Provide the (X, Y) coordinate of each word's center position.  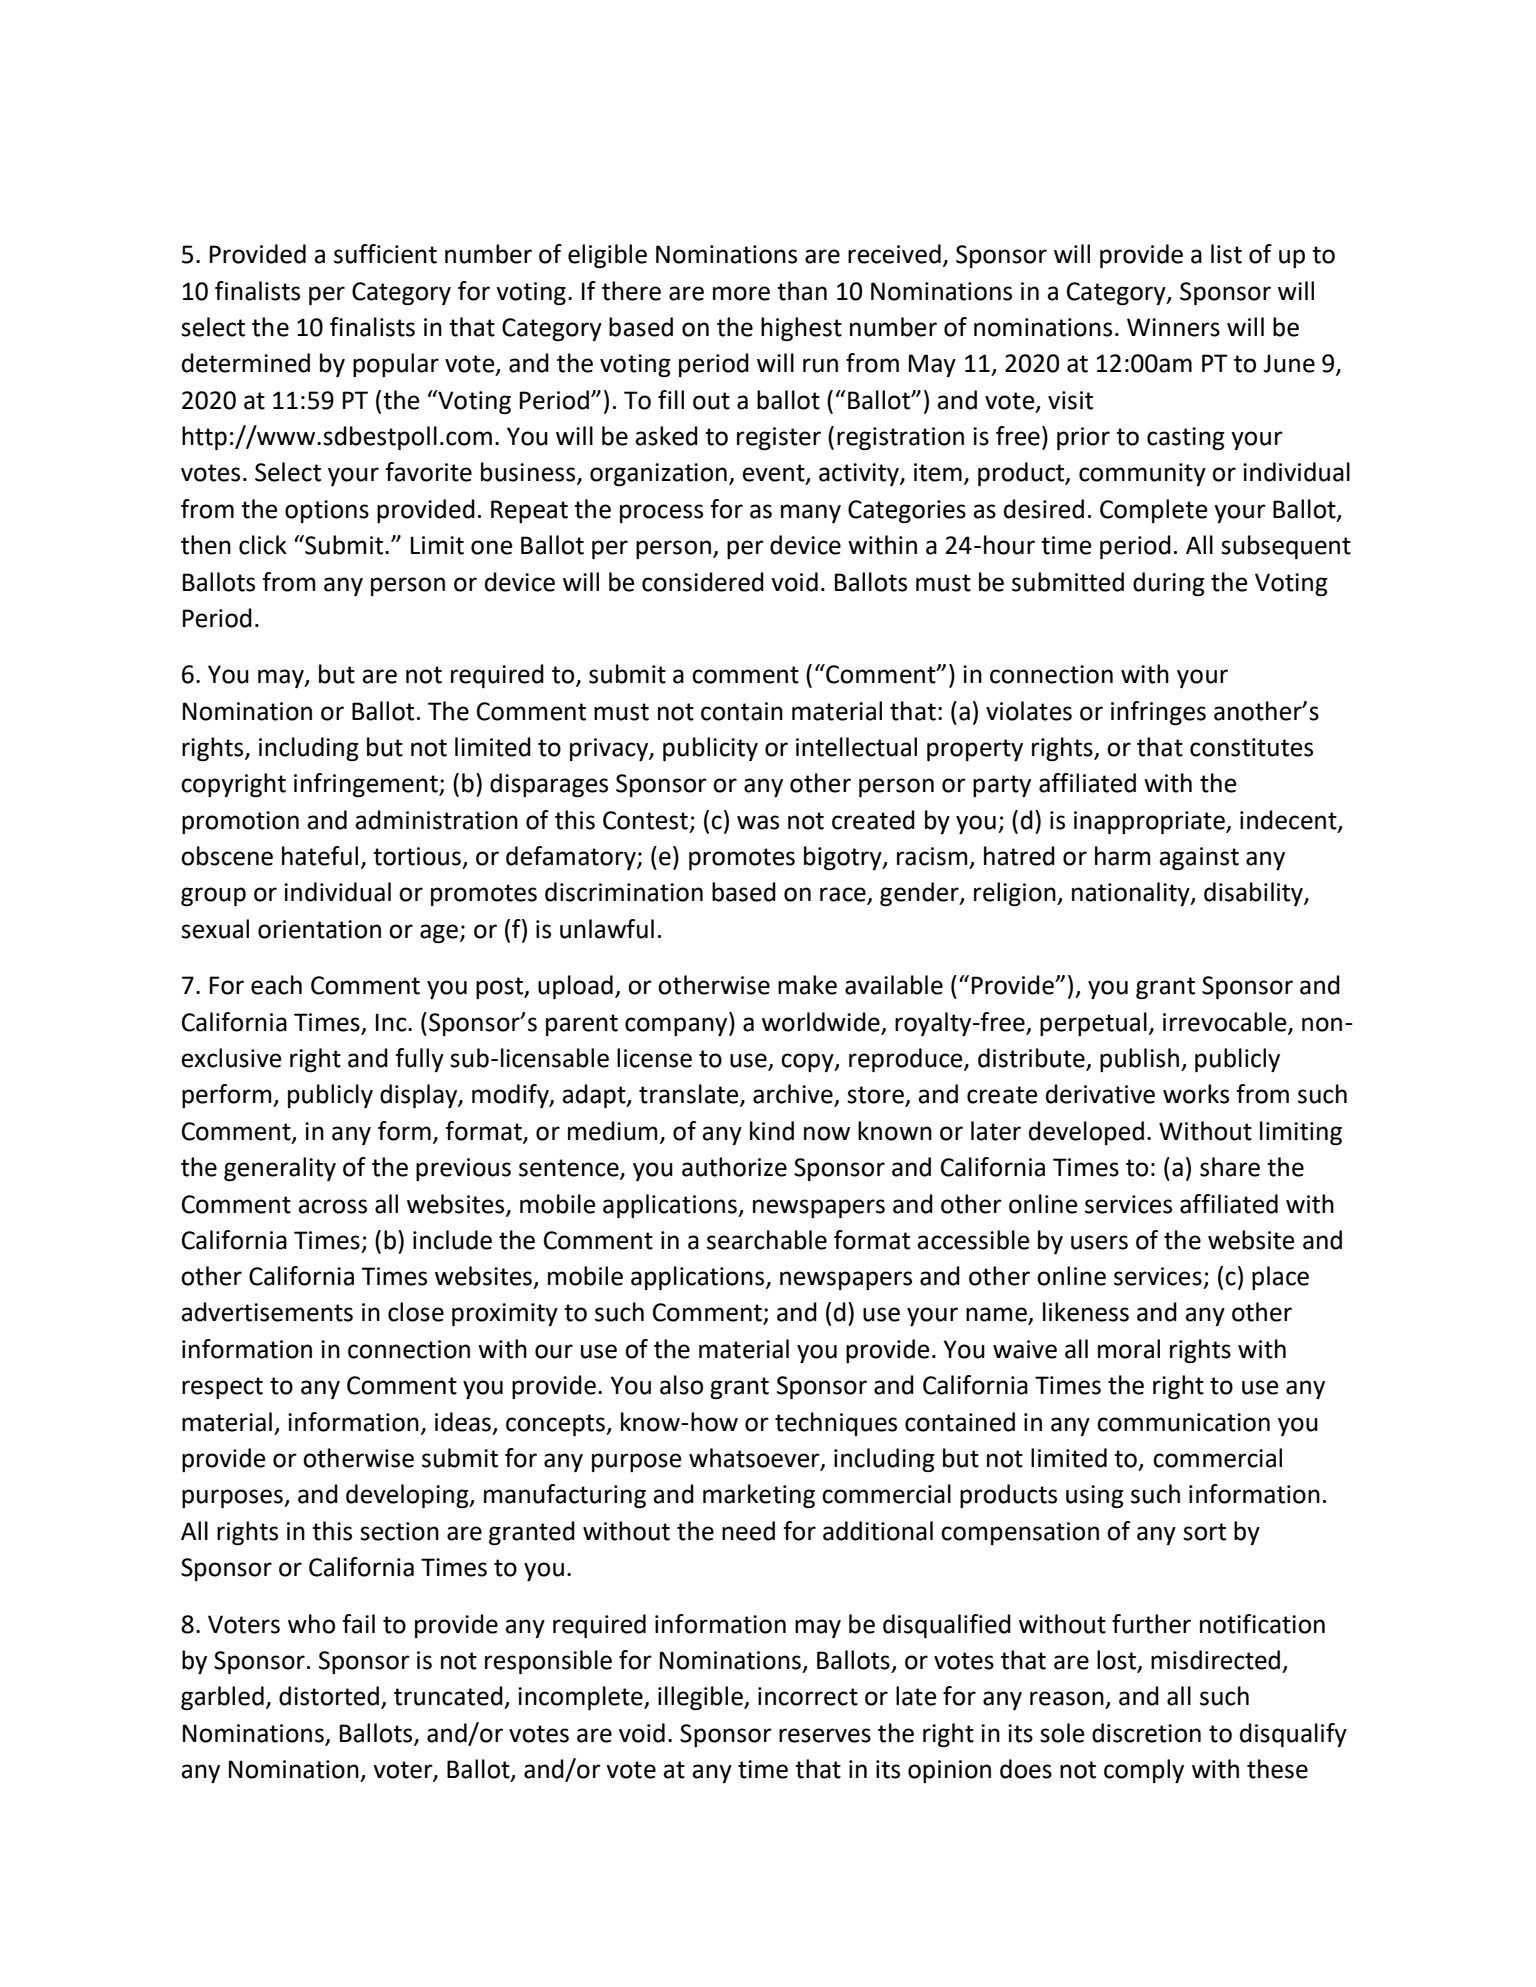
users (1099, 1242)
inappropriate (1150, 822)
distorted (329, 1696)
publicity (710, 749)
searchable (767, 1240)
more (741, 293)
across (332, 1206)
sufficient (385, 254)
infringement (367, 785)
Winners (1173, 327)
